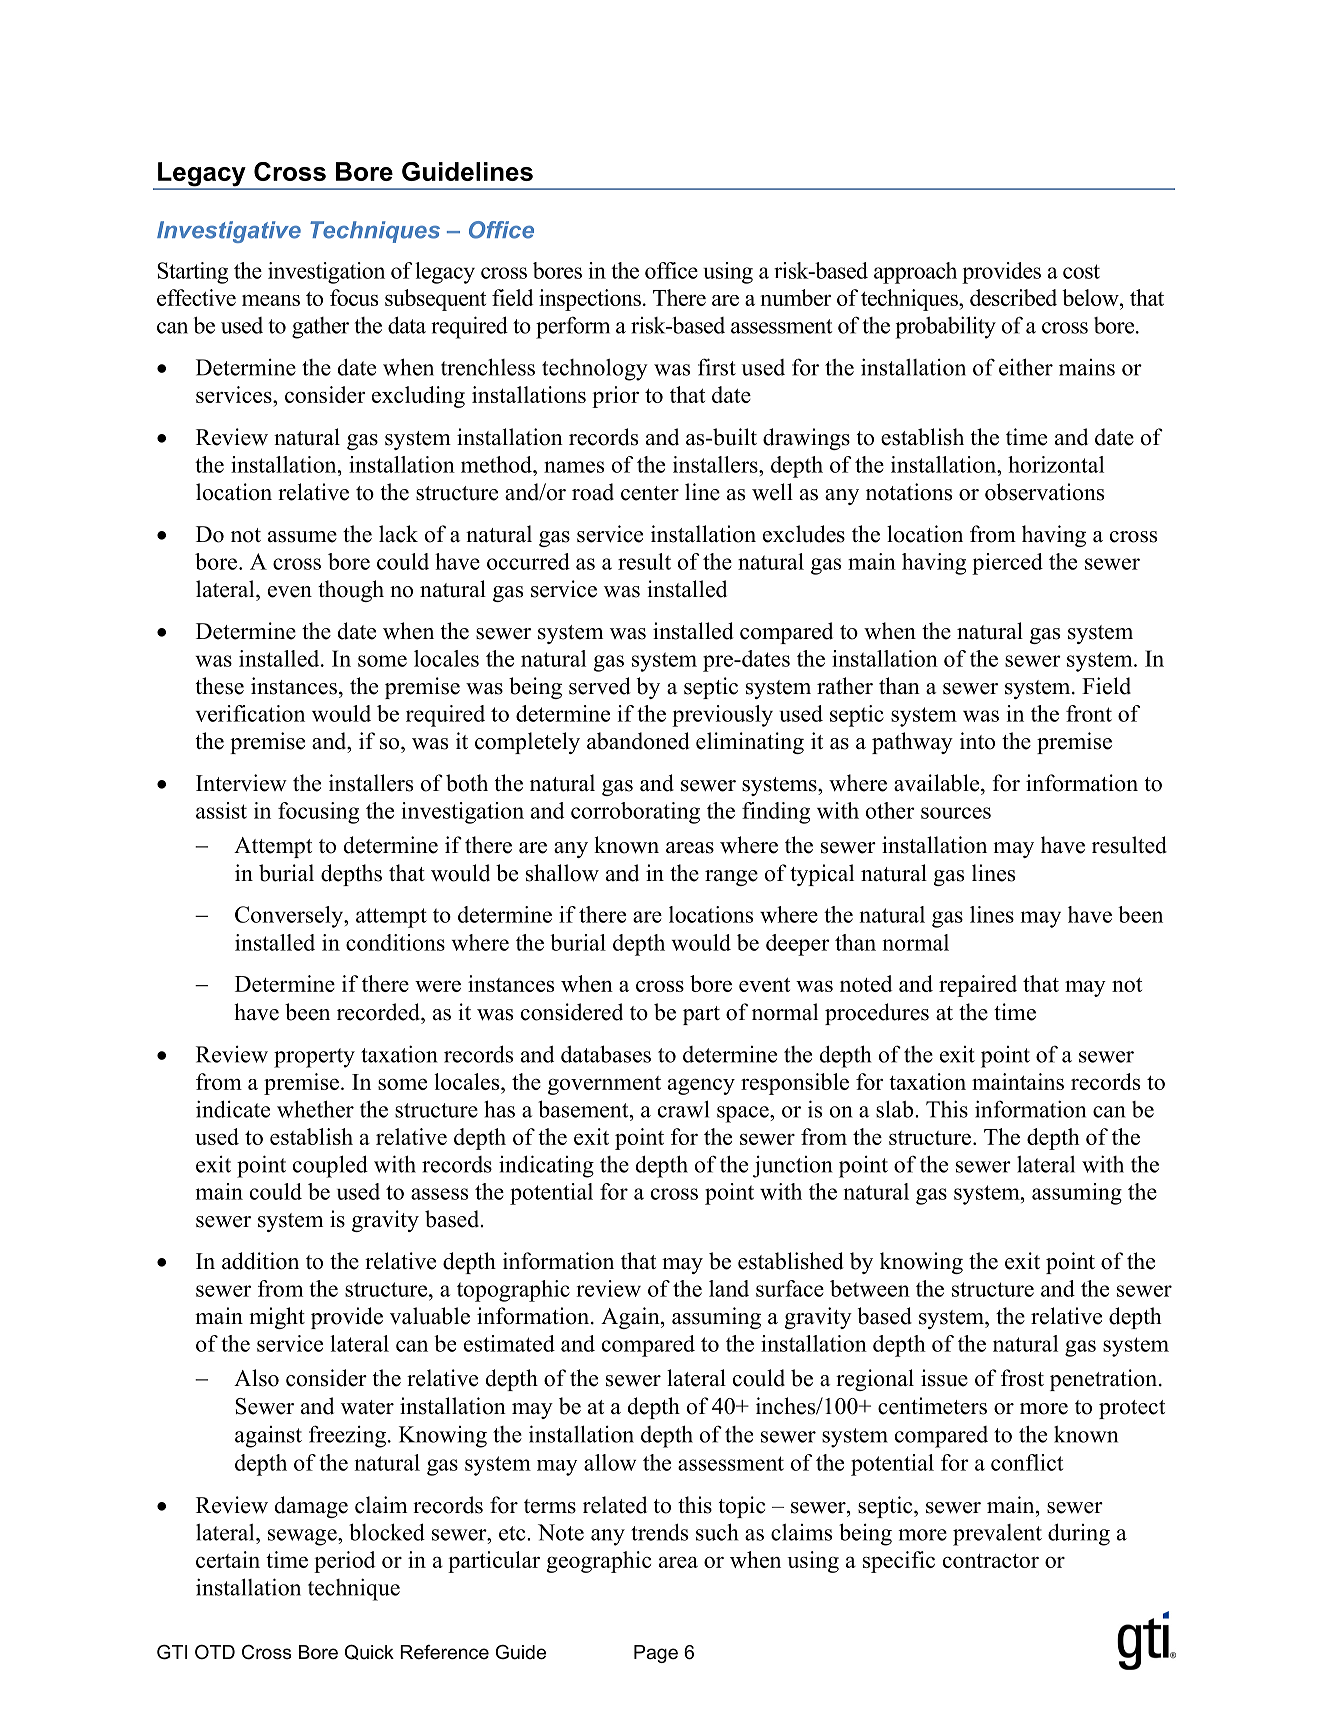 The image size is (1328, 1718). Describe the element at coordinates (271, 300) in the image. I see `means` at that location.
